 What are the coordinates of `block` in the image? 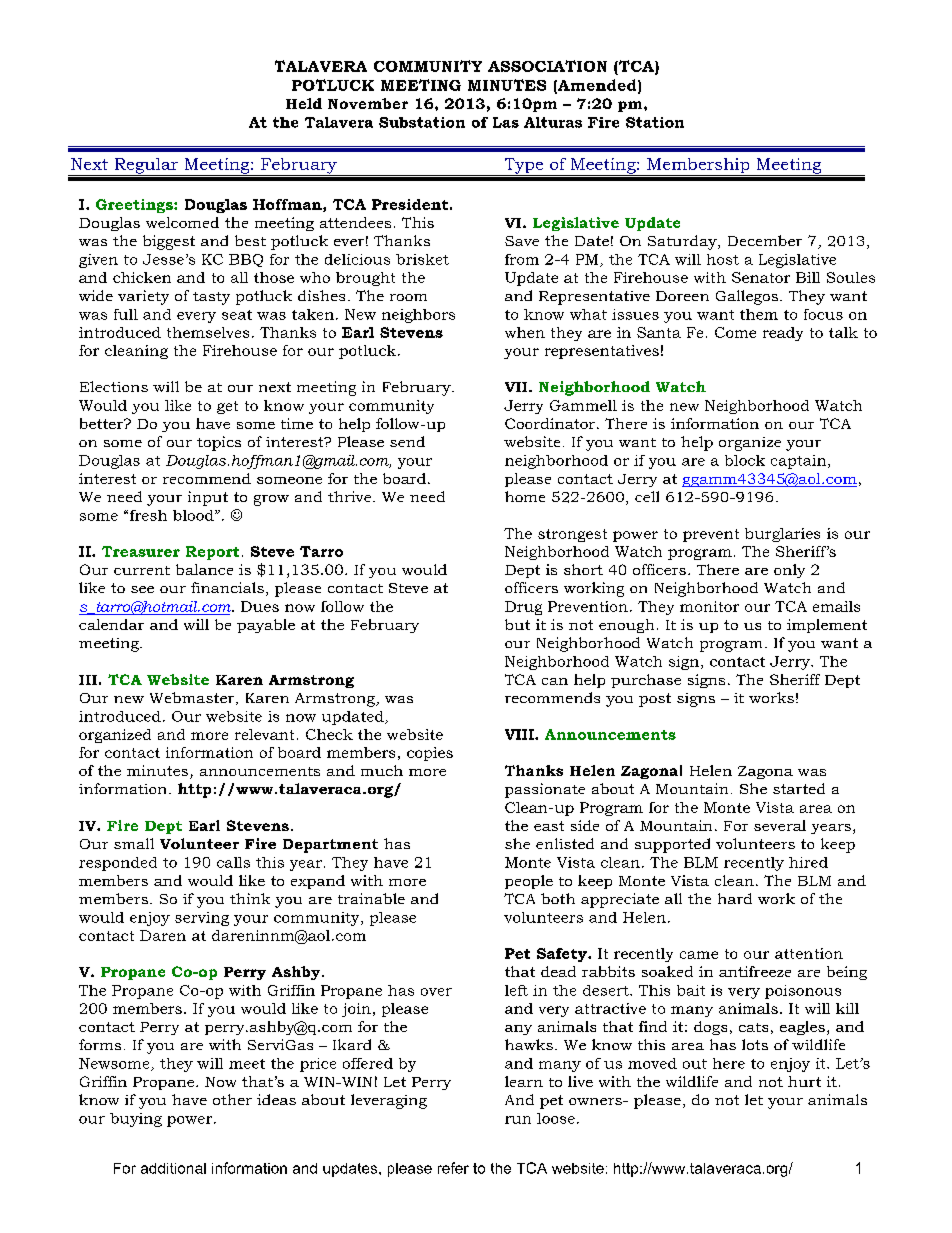 It's located at (745, 460).
